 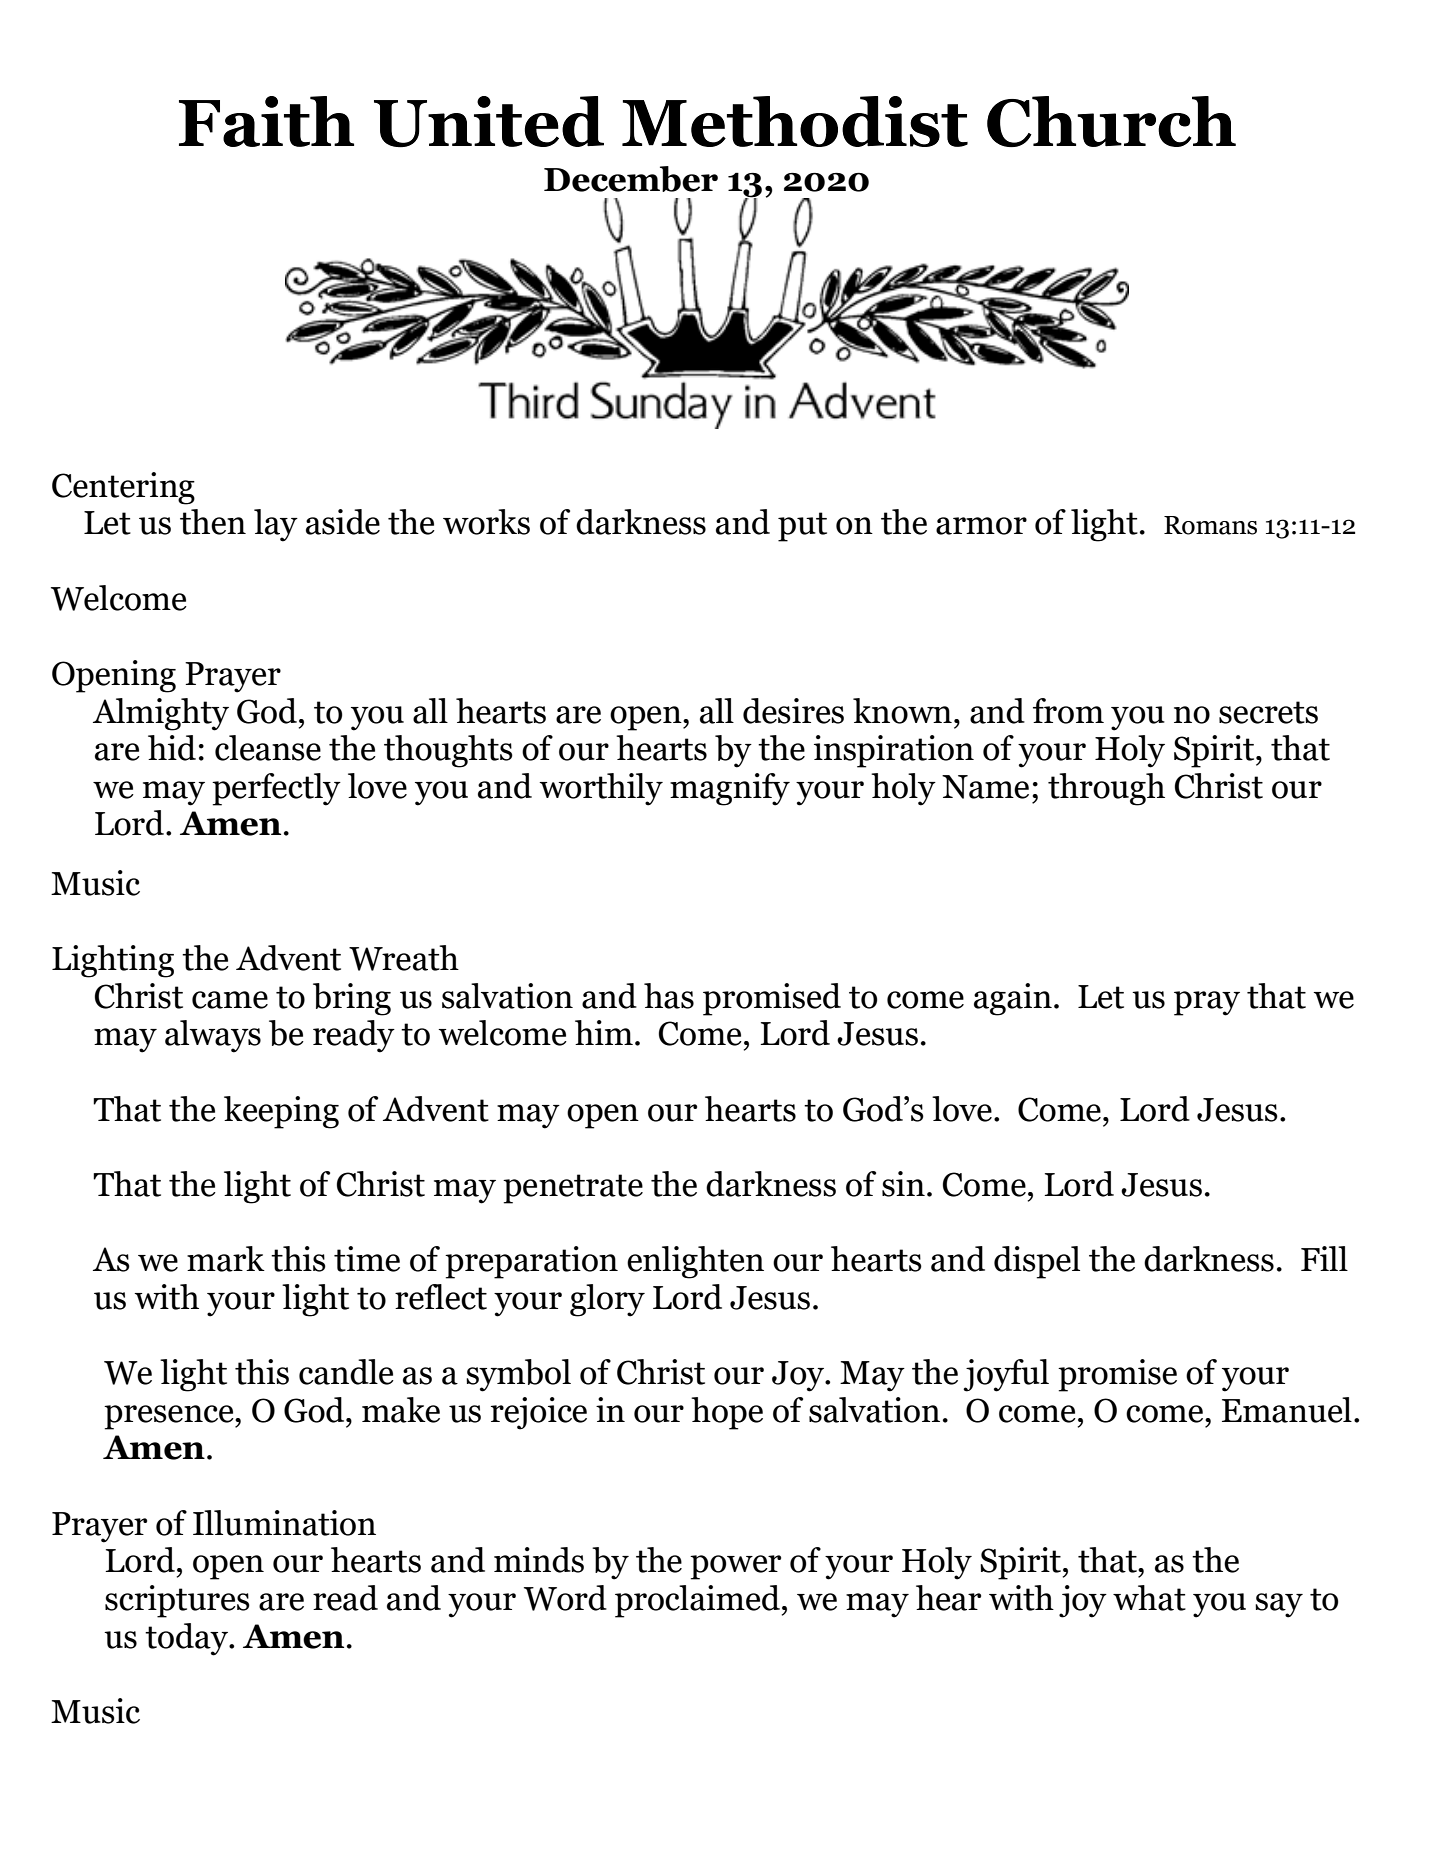 I want to click on what, so click(x=1149, y=1598).
